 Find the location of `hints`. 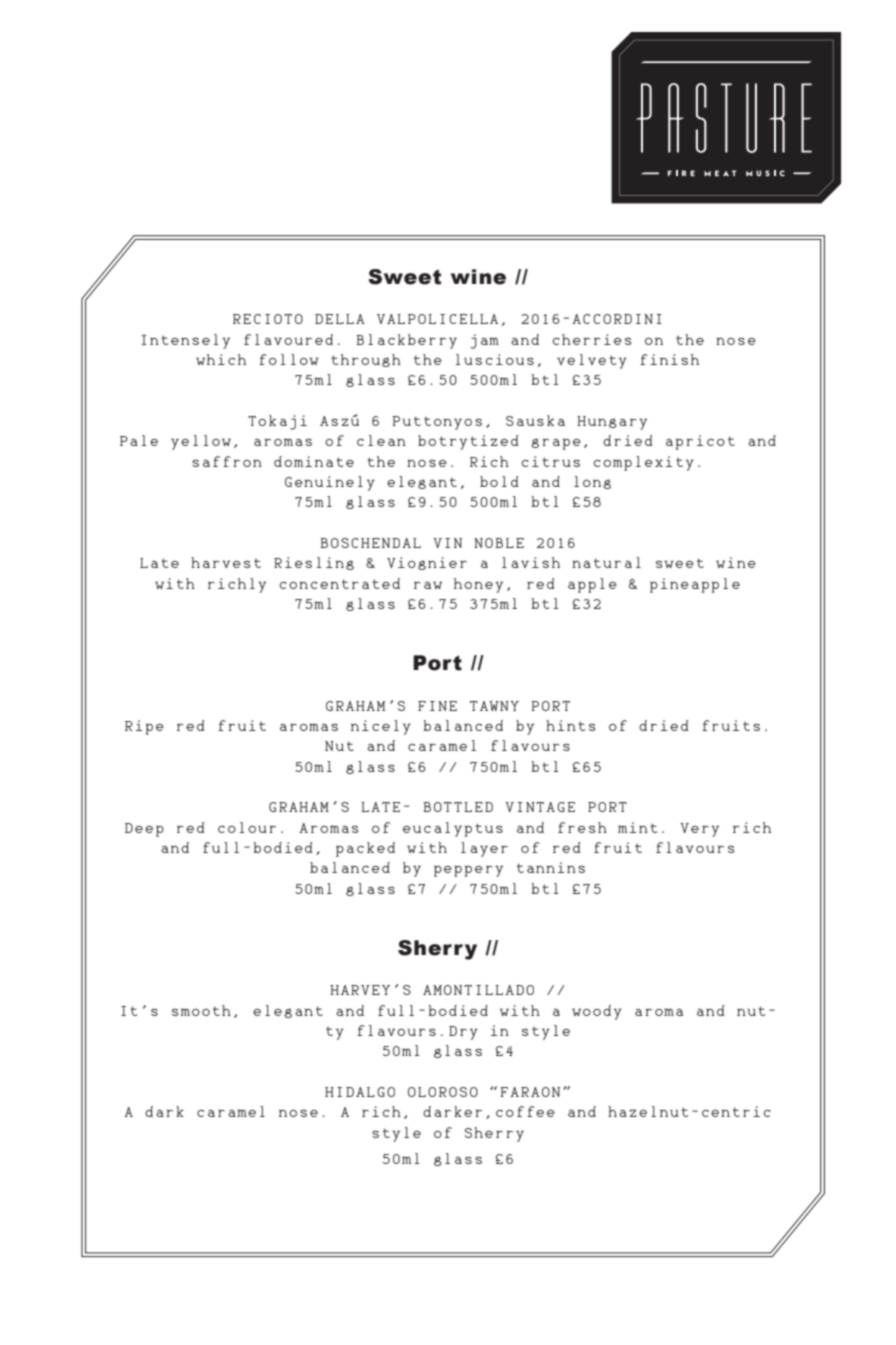

hints is located at coordinates (571, 725).
